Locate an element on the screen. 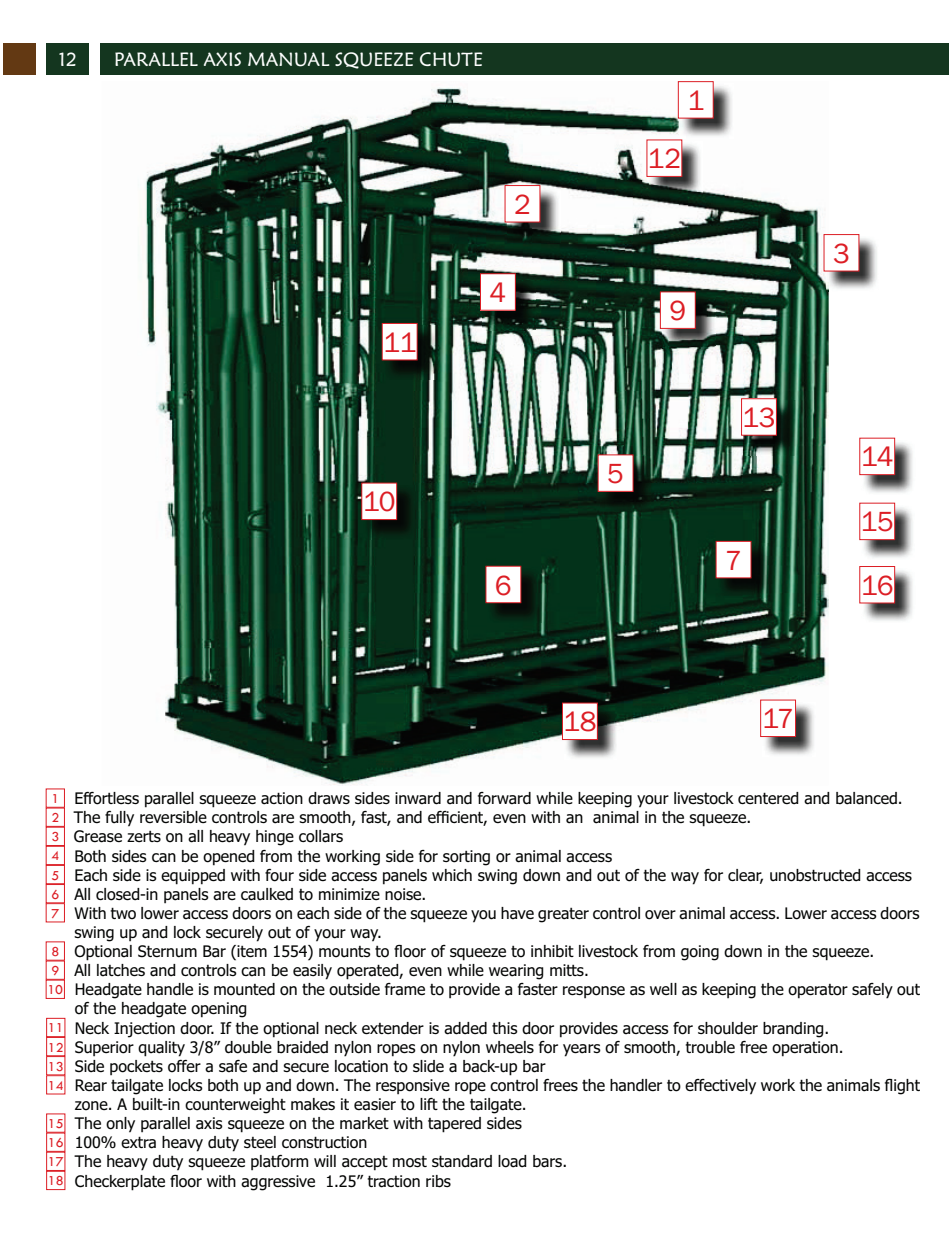 This screenshot has height=1233, width=952. centered is located at coordinates (768, 798).
